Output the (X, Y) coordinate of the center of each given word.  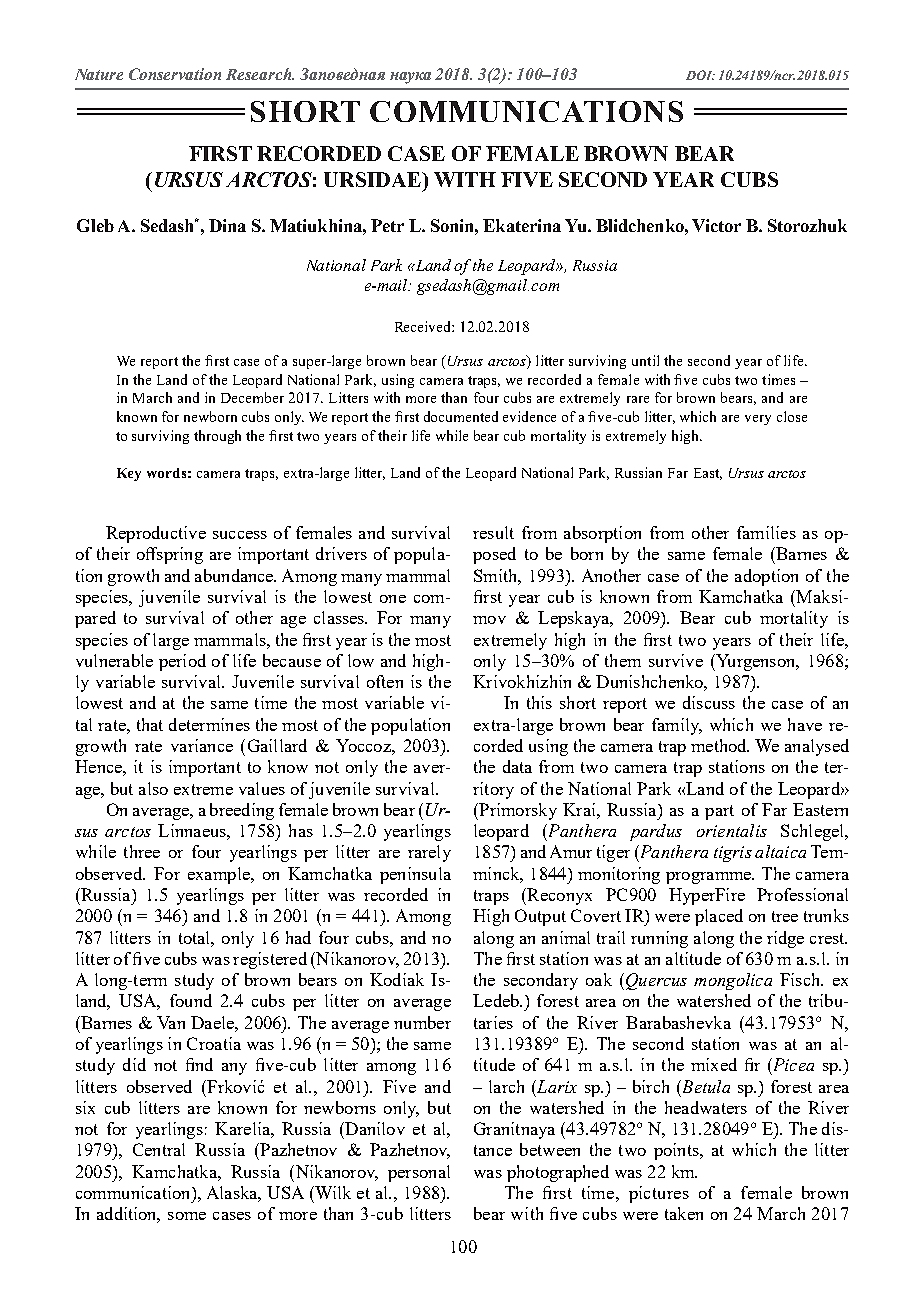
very (758, 420)
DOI (700, 75)
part (719, 812)
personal (419, 1173)
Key (129, 474)
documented (461, 416)
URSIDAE (373, 179)
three (142, 851)
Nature (99, 74)
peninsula (415, 875)
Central (159, 1149)
